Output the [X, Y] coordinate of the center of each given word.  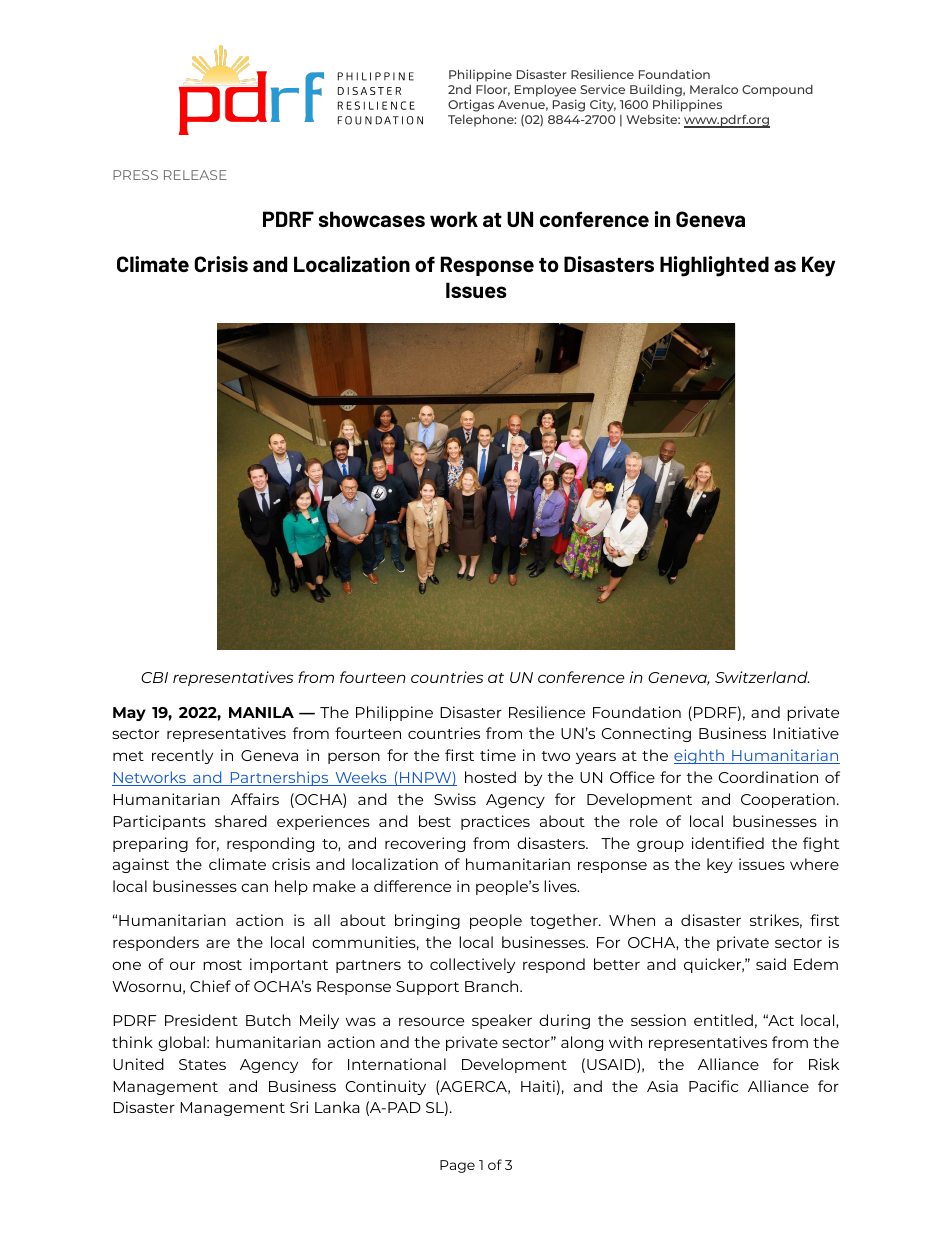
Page [457, 1166]
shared [241, 821]
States [202, 1064]
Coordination [768, 777]
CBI [154, 677]
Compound [777, 91]
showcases [372, 219]
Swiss [455, 799]
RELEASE [195, 175]
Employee [545, 91]
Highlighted [714, 266]
